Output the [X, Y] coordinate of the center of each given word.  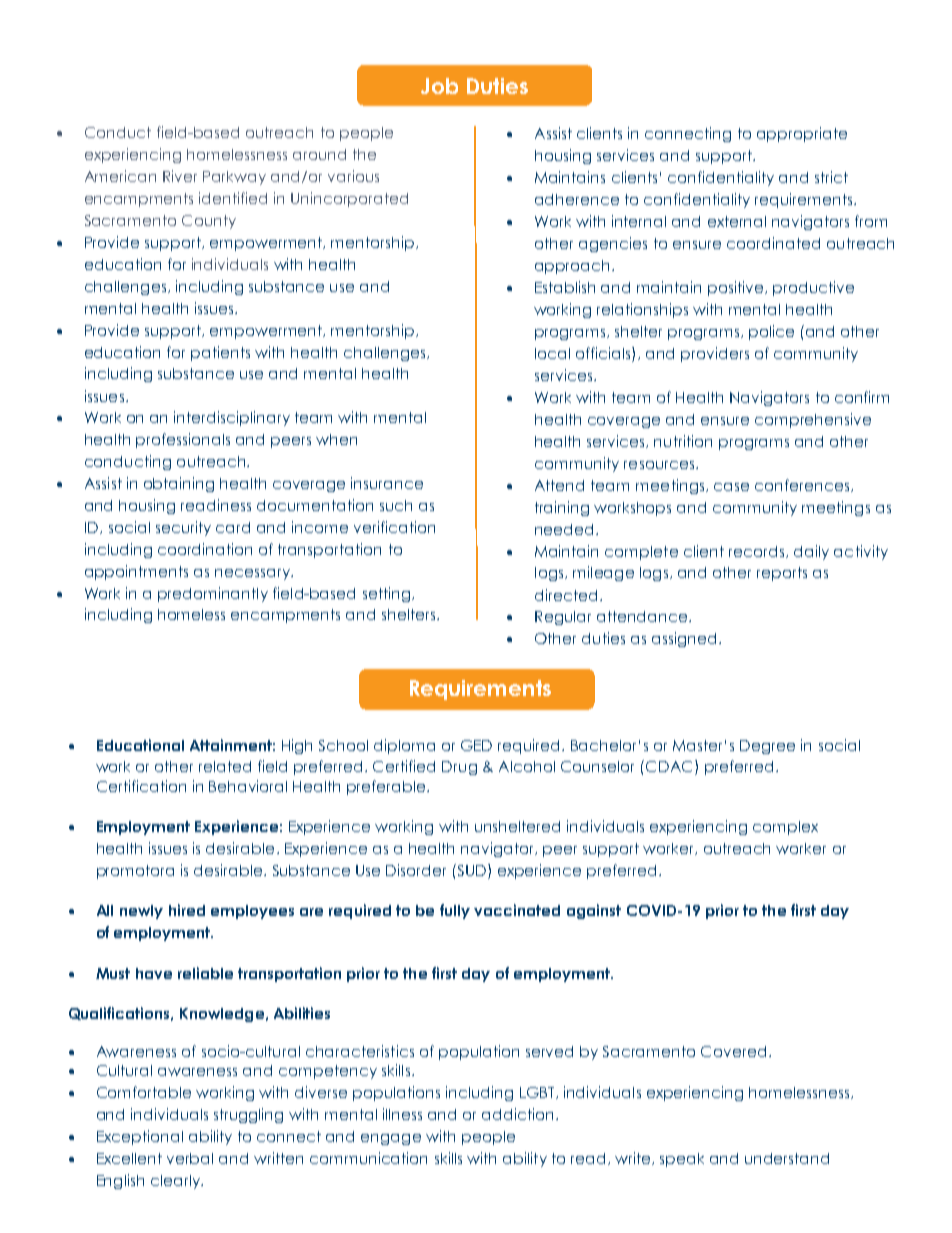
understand [787, 1158]
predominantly [213, 594]
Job [439, 86]
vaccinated [517, 910]
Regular [563, 618]
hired [187, 910]
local [552, 353]
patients [220, 353]
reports [782, 574]
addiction [519, 1114]
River [180, 176]
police [771, 332]
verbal [190, 1158]
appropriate [802, 134]
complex [785, 828]
